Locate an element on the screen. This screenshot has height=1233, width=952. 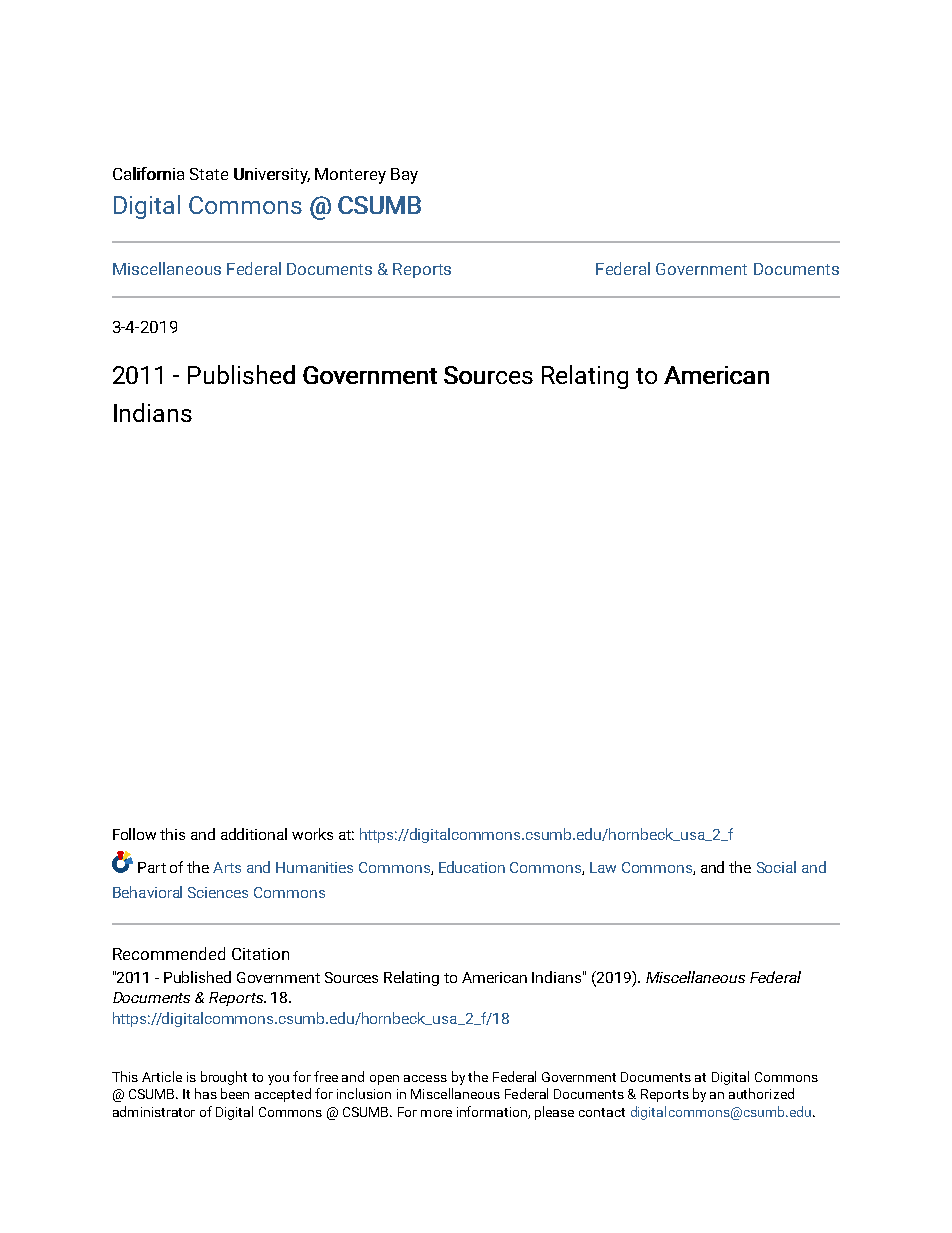
contact is located at coordinates (602, 1112).
